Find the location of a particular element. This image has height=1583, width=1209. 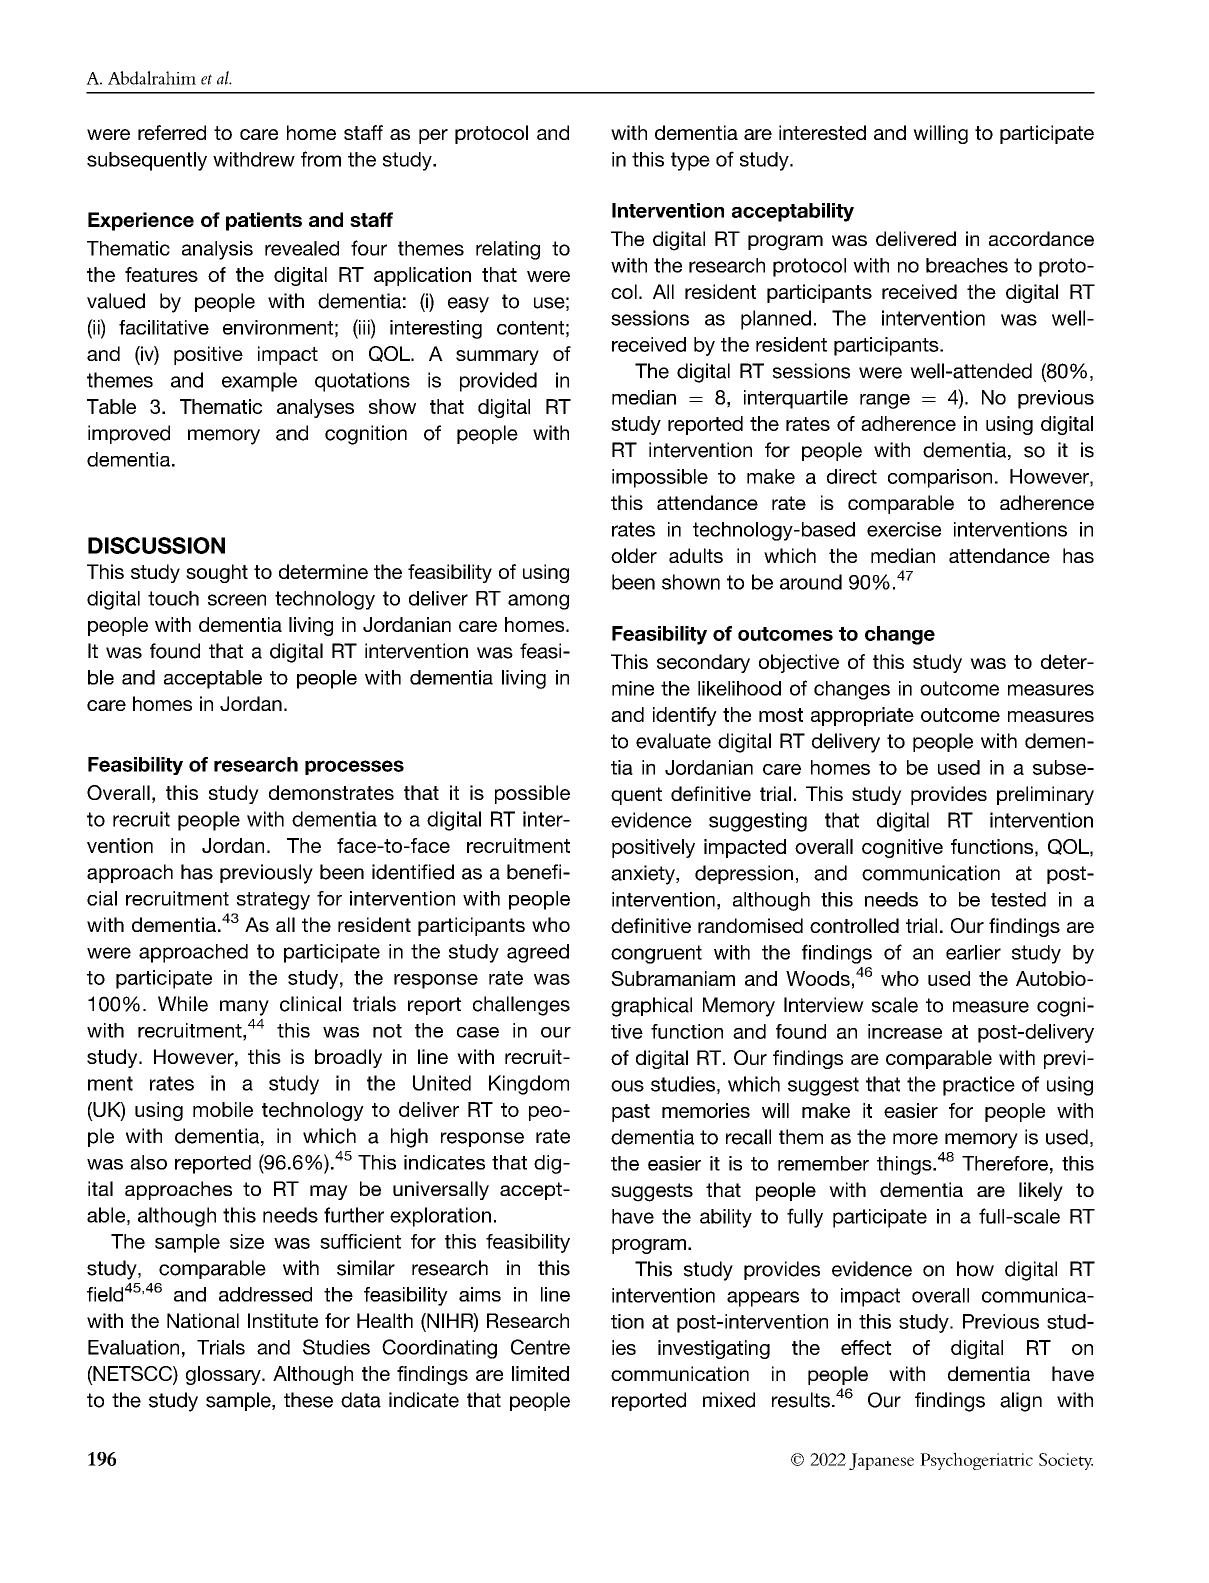

type is located at coordinates (690, 161).
